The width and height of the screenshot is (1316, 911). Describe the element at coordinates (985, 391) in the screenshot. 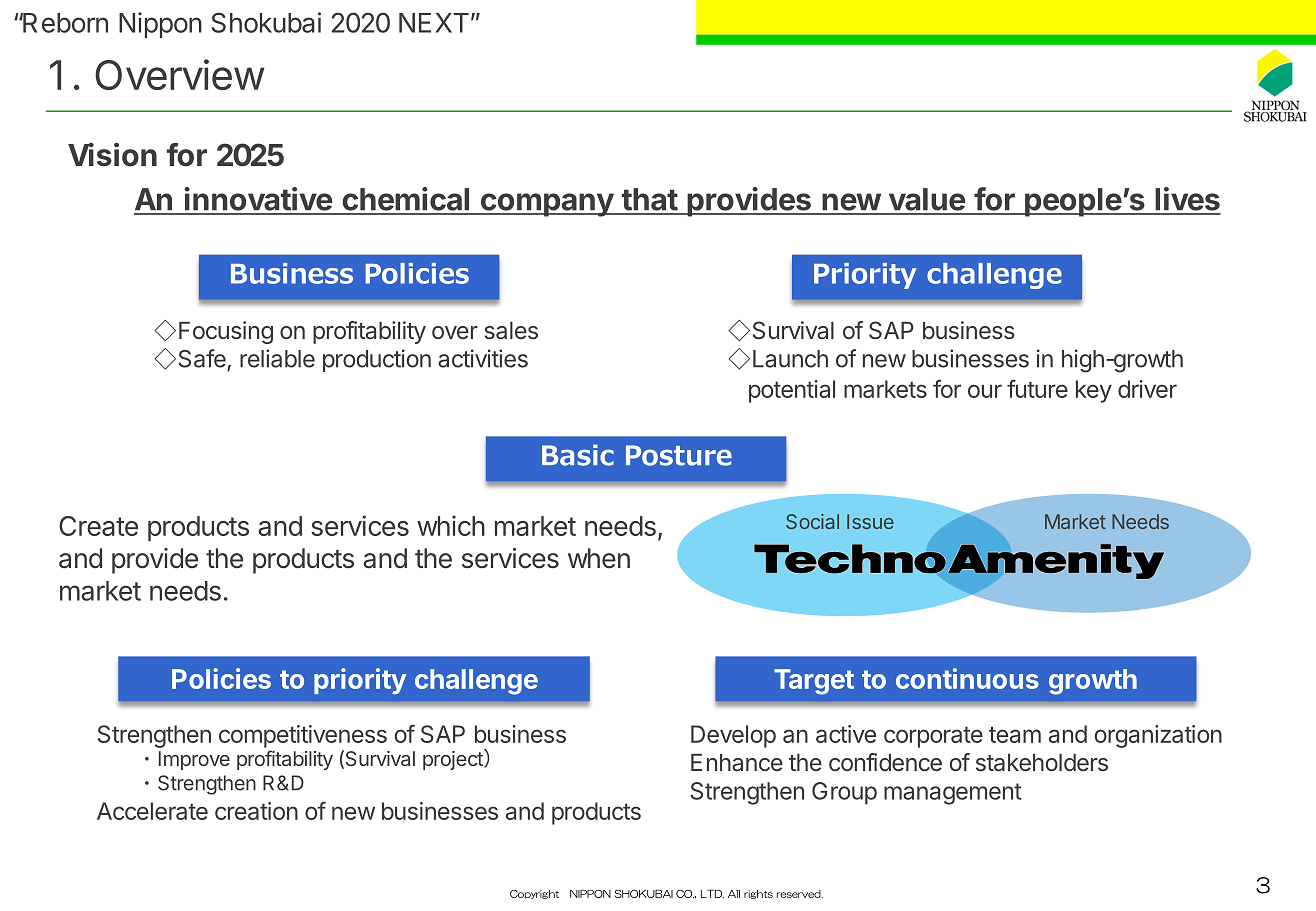

I see `our` at that location.
